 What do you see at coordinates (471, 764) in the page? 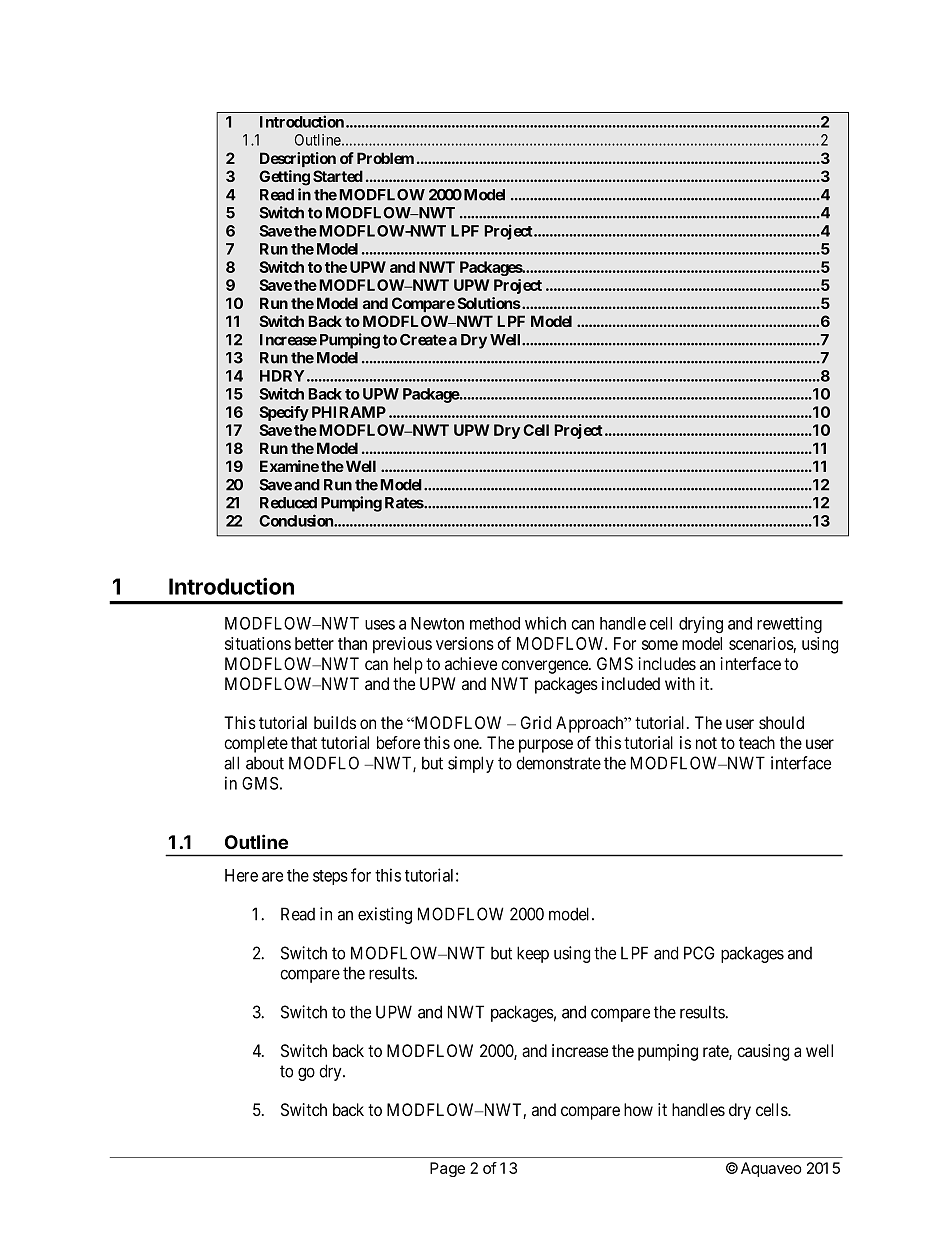
I see `simply` at bounding box center [471, 764].
